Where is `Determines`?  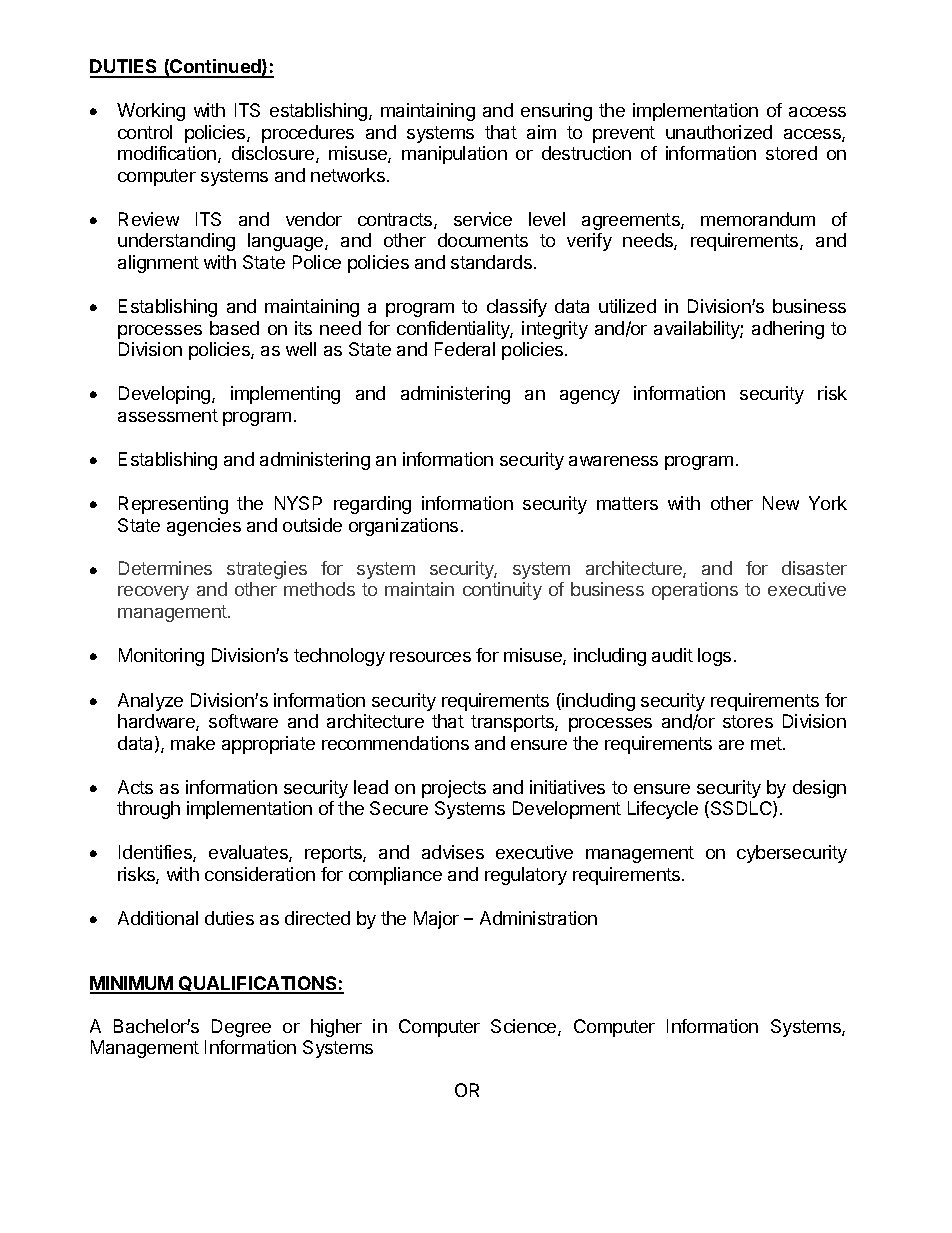
Determines is located at coordinates (165, 568).
